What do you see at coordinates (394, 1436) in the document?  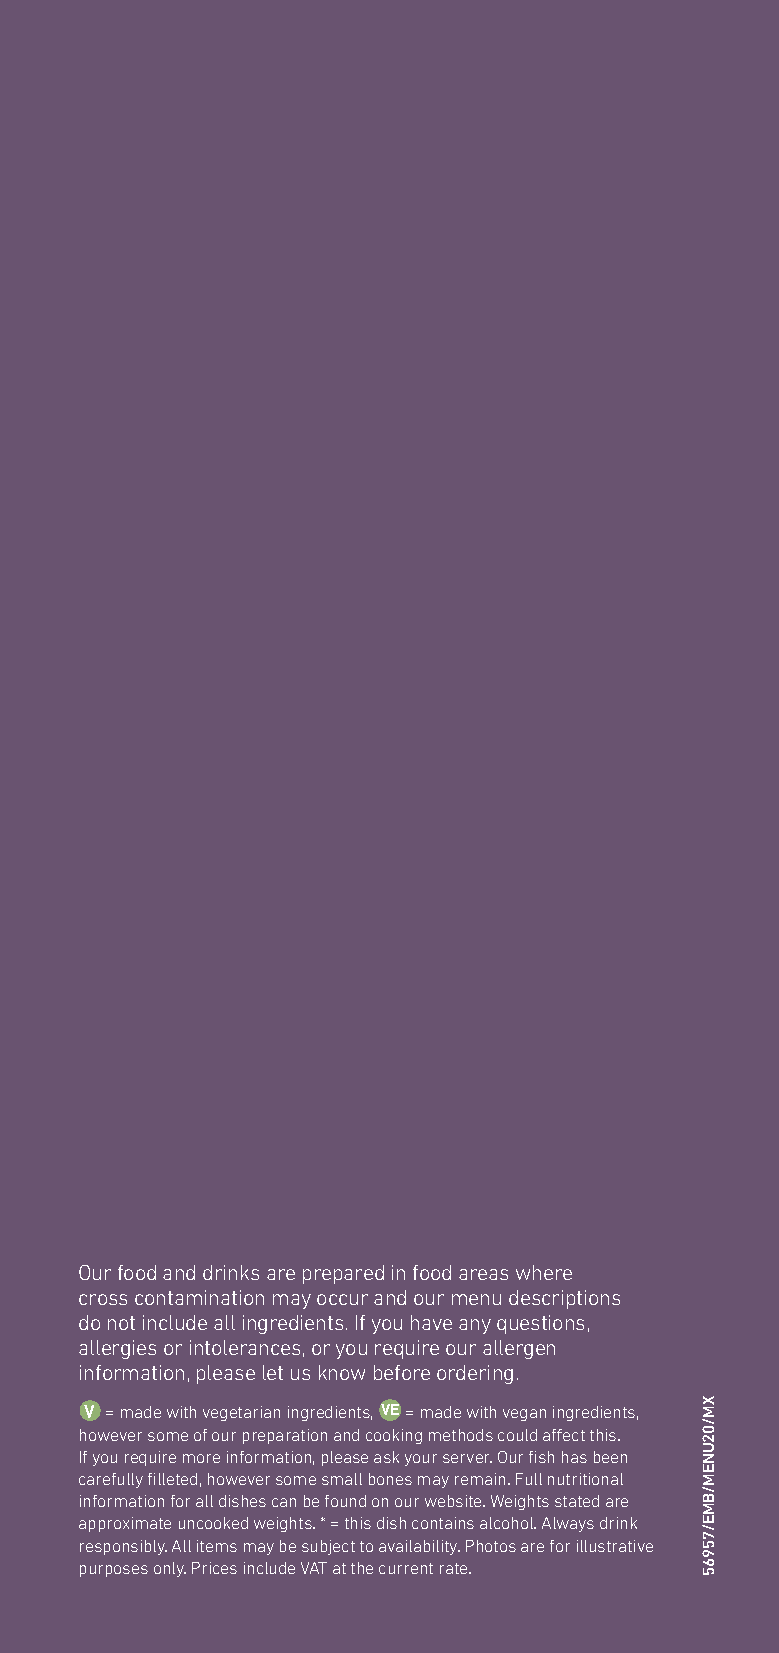 I see `cooking` at bounding box center [394, 1436].
